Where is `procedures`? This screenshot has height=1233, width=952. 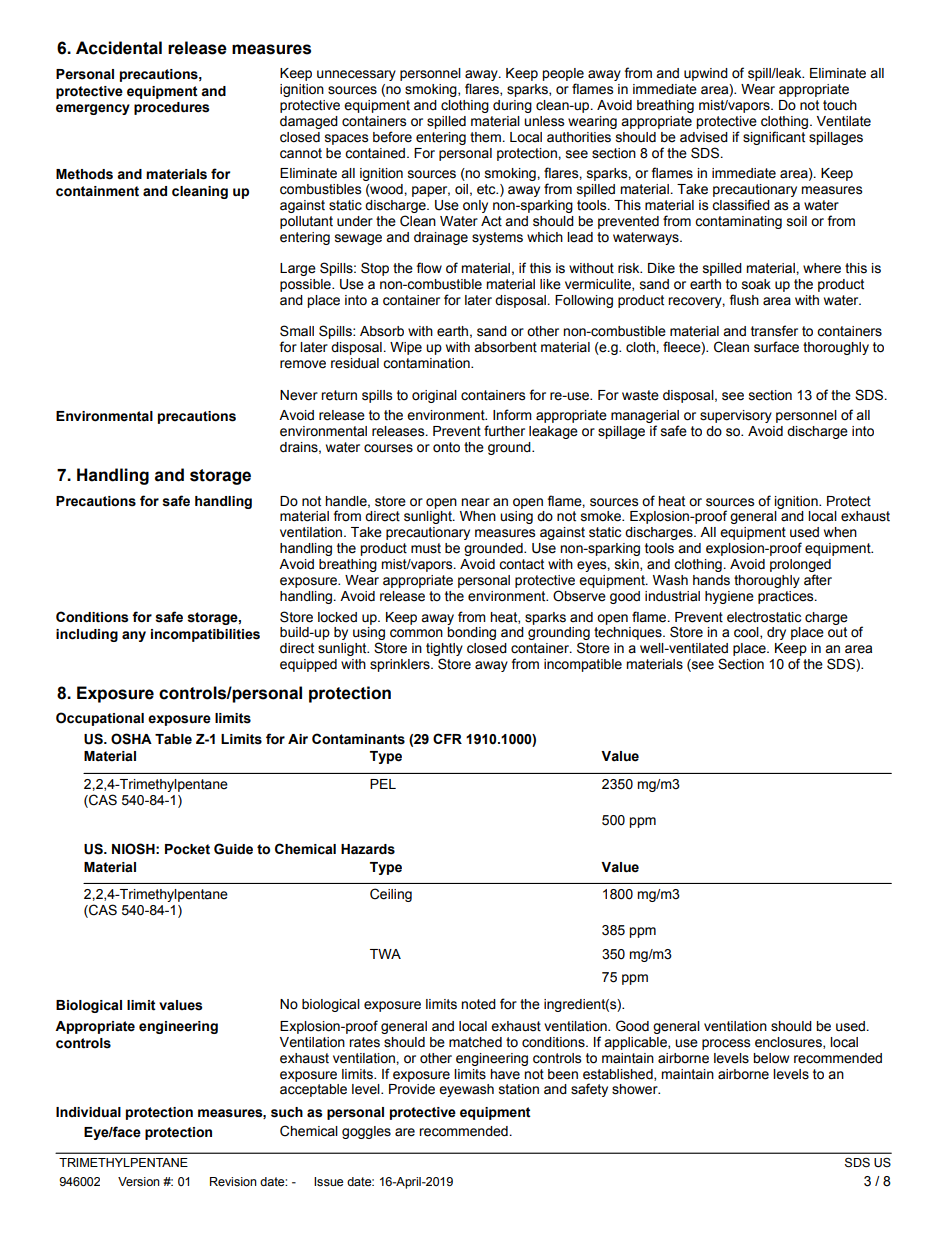
procedures is located at coordinates (172, 108).
